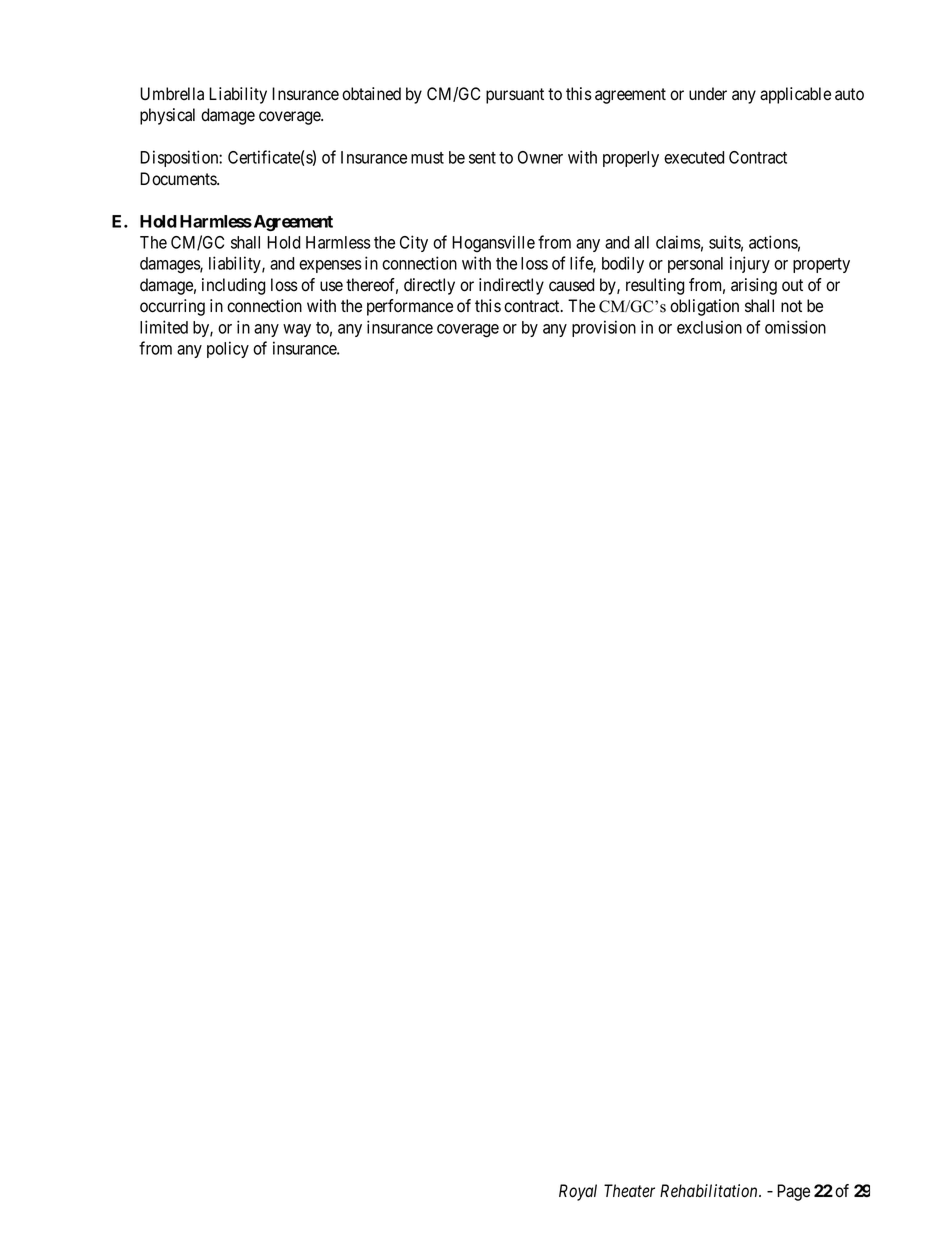 This screenshot has width=952, height=1233. I want to click on omission, so click(795, 327).
